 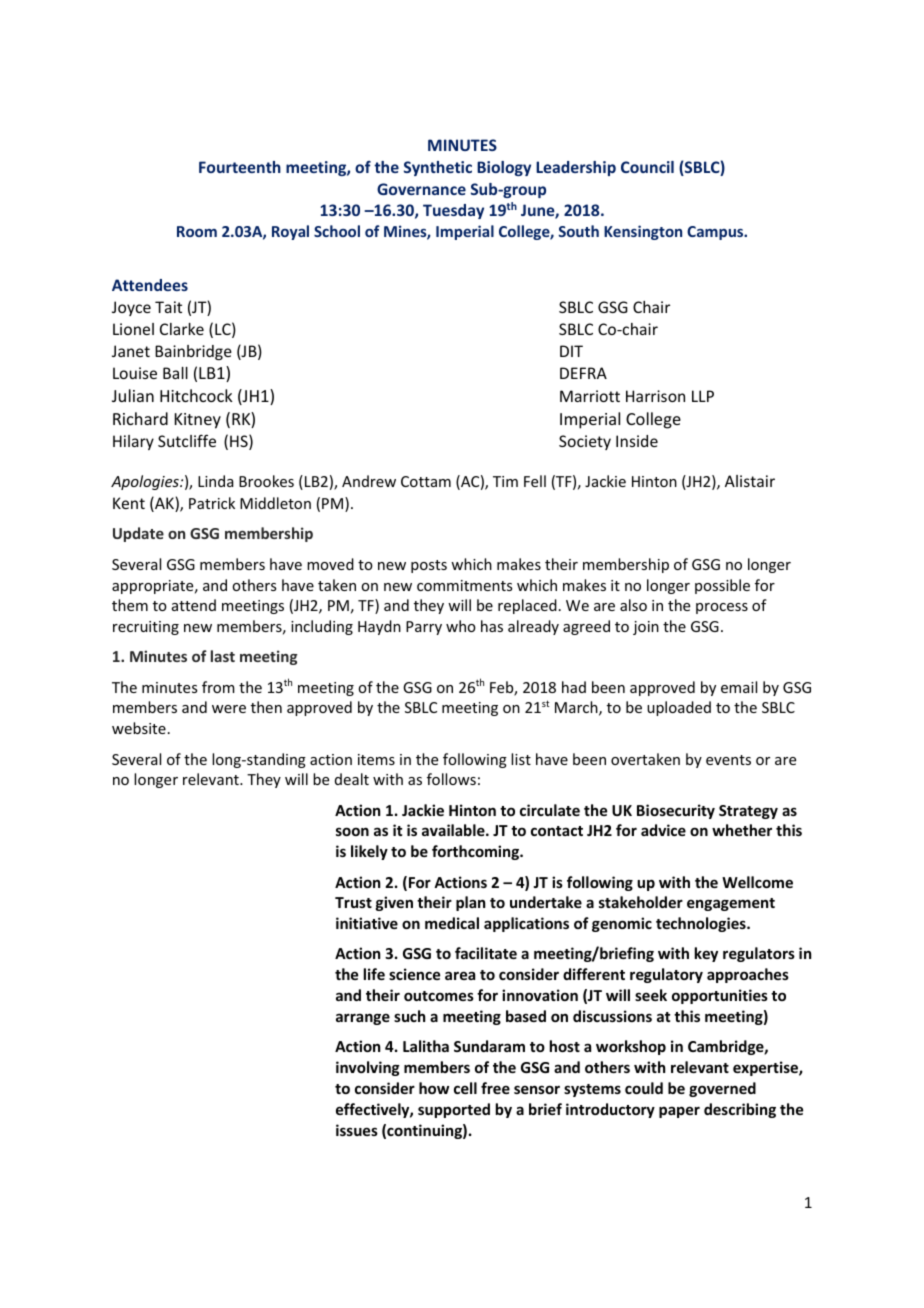 What do you see at coordinates (454, 1110) in the screenshot?
I see `supported` at bounding box center [454, 1110].
